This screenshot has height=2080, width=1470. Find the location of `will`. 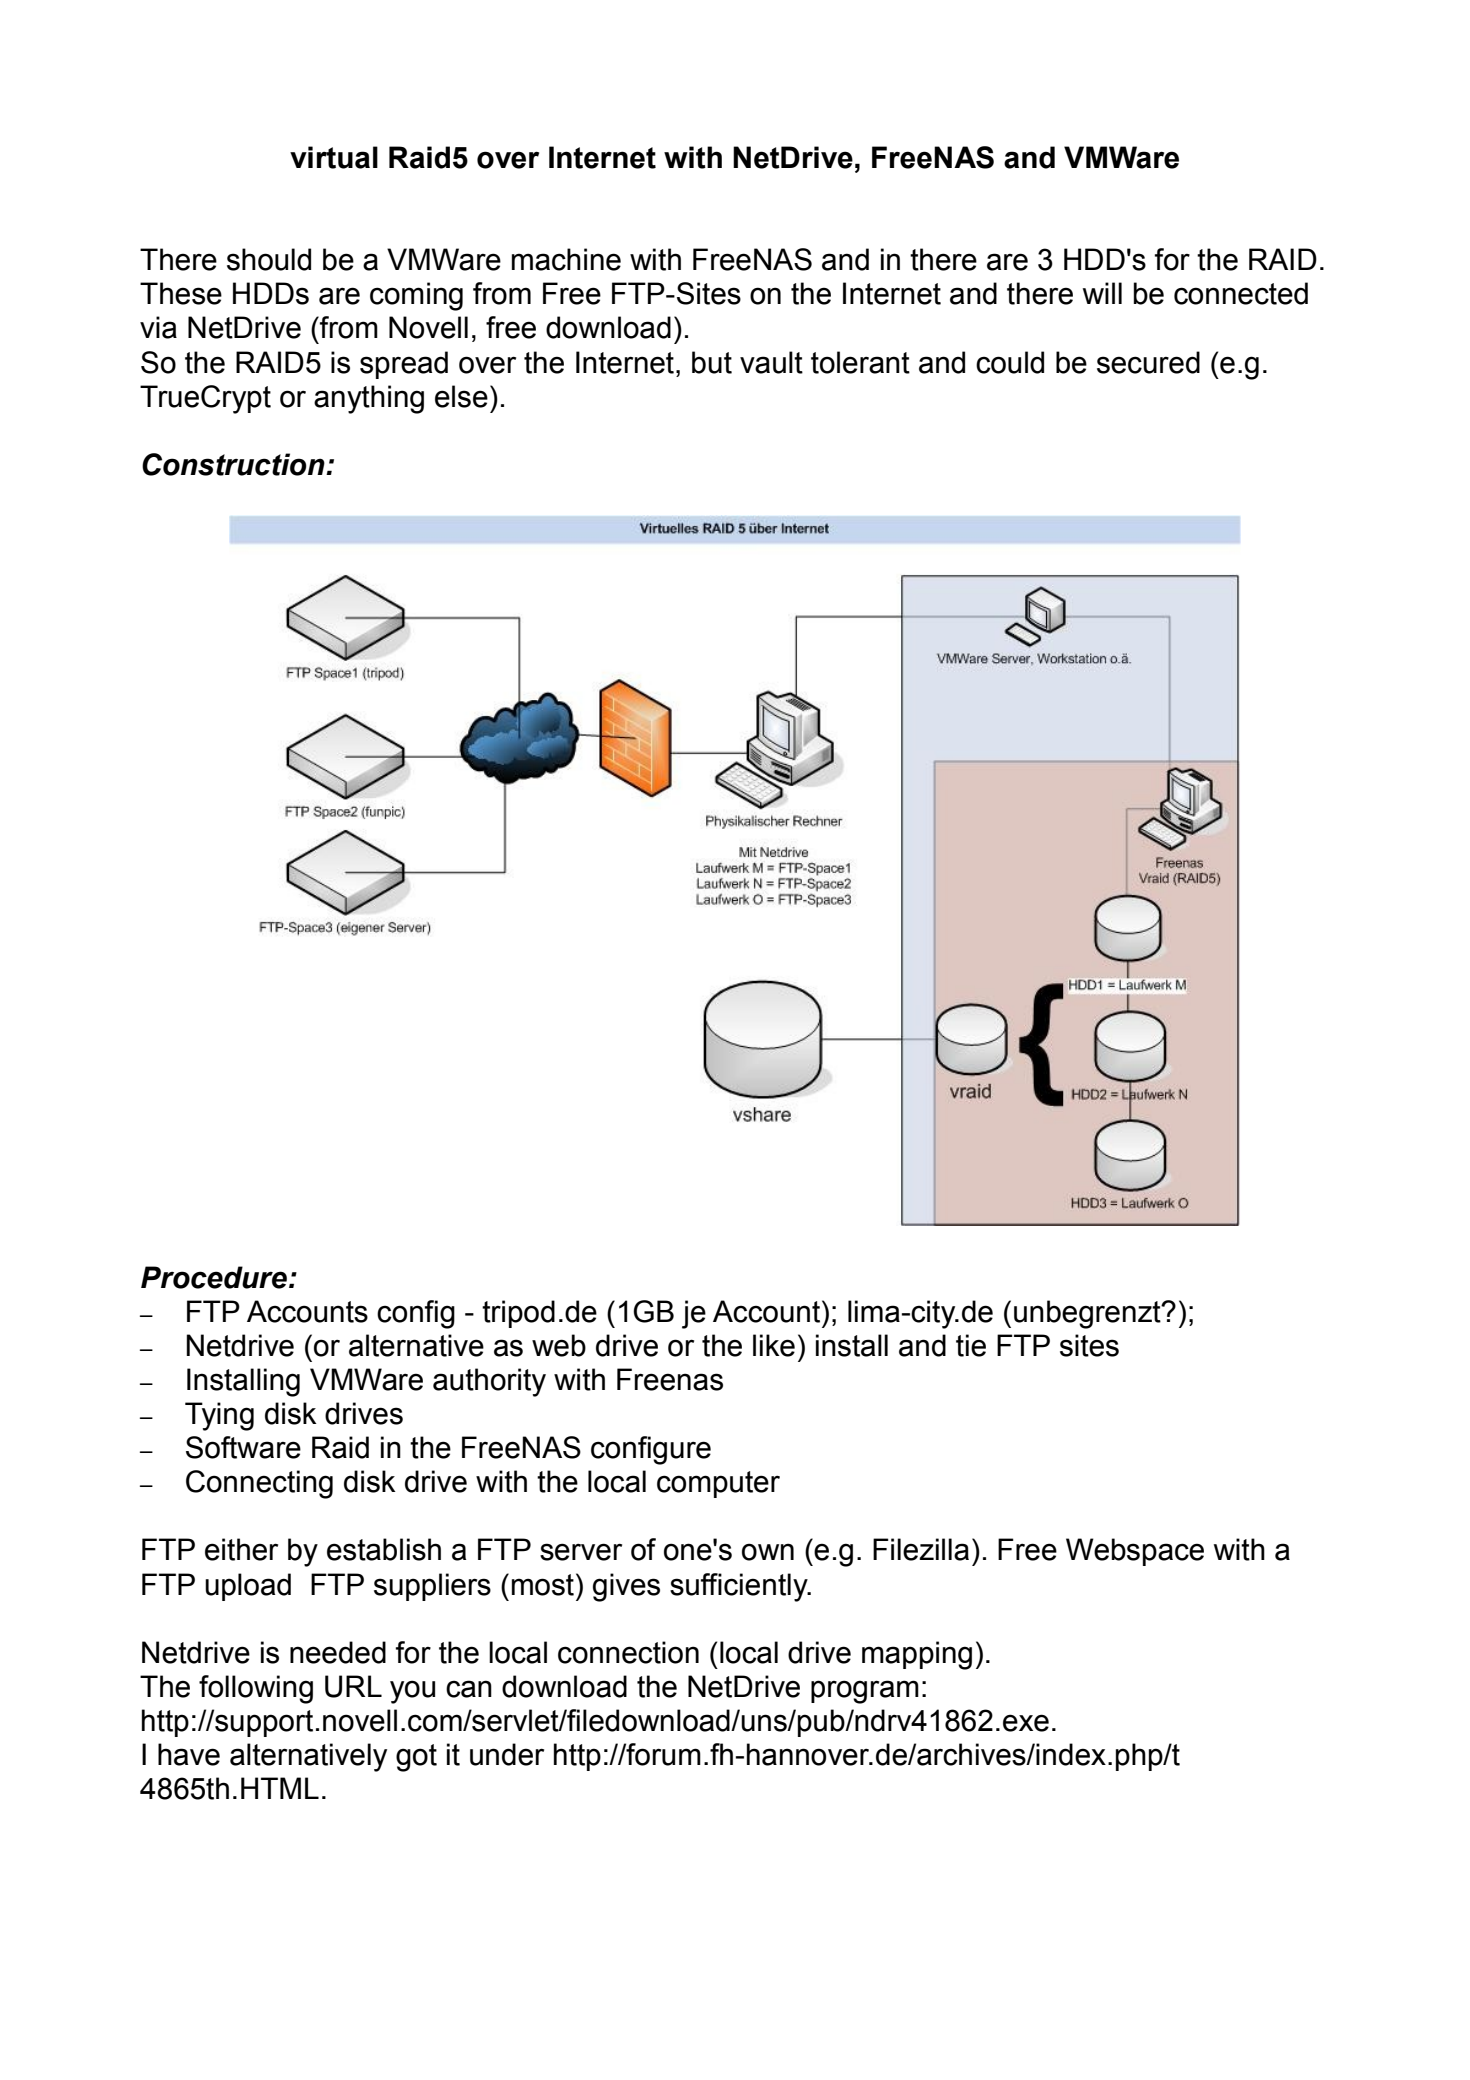

will is located at coordinates (1102, 293).
